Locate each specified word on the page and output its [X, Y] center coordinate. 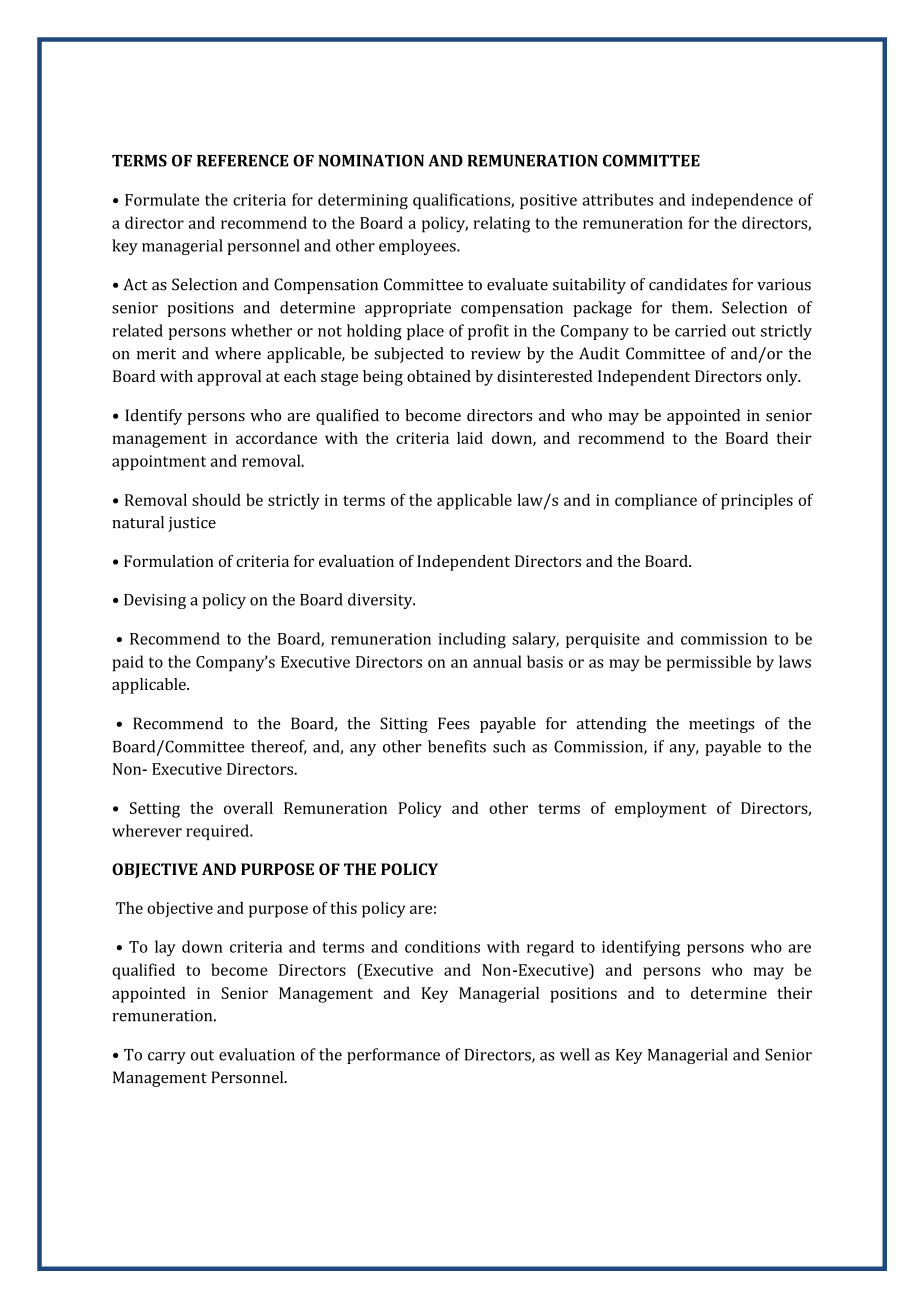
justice [192, 524]
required [218, 832]
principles [757, 501]
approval [229, 378]
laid [470, 438]
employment [661, 810]
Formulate [162, 199]
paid [128, 663]
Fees [453, 723]
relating [502, 224]
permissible [709, 663]
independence [742, 201]
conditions [442, 946]
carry [167, 1058]
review [496, 354]
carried [700, 330]
